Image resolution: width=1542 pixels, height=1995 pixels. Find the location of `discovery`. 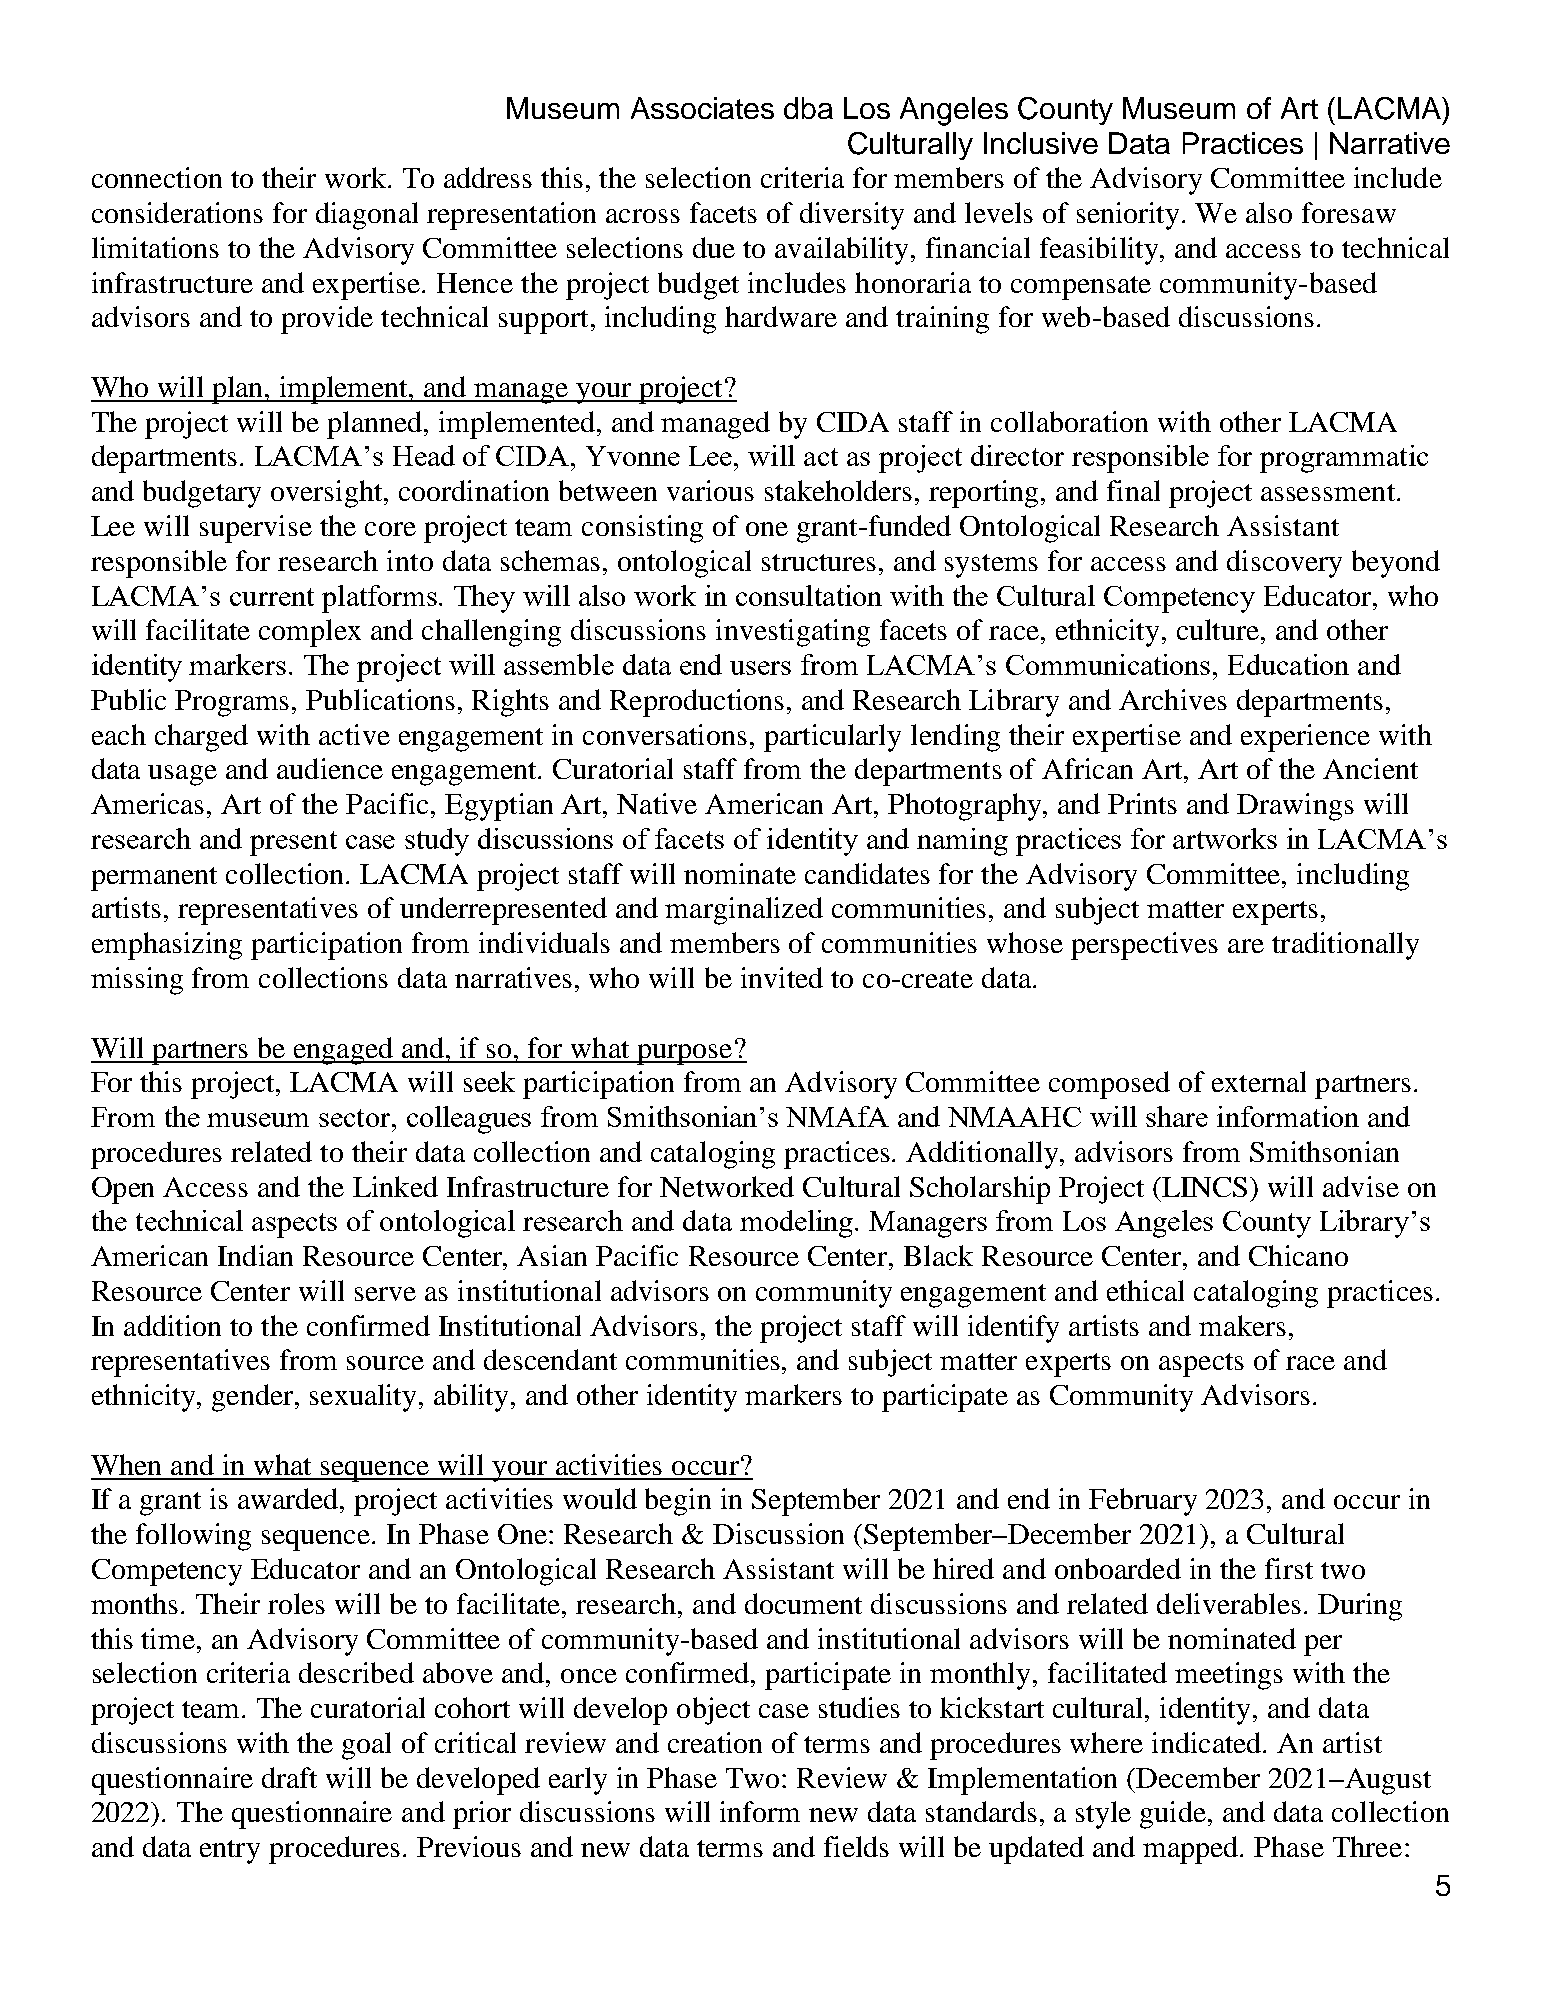

discovery is located at coordinates (1284, 564).
